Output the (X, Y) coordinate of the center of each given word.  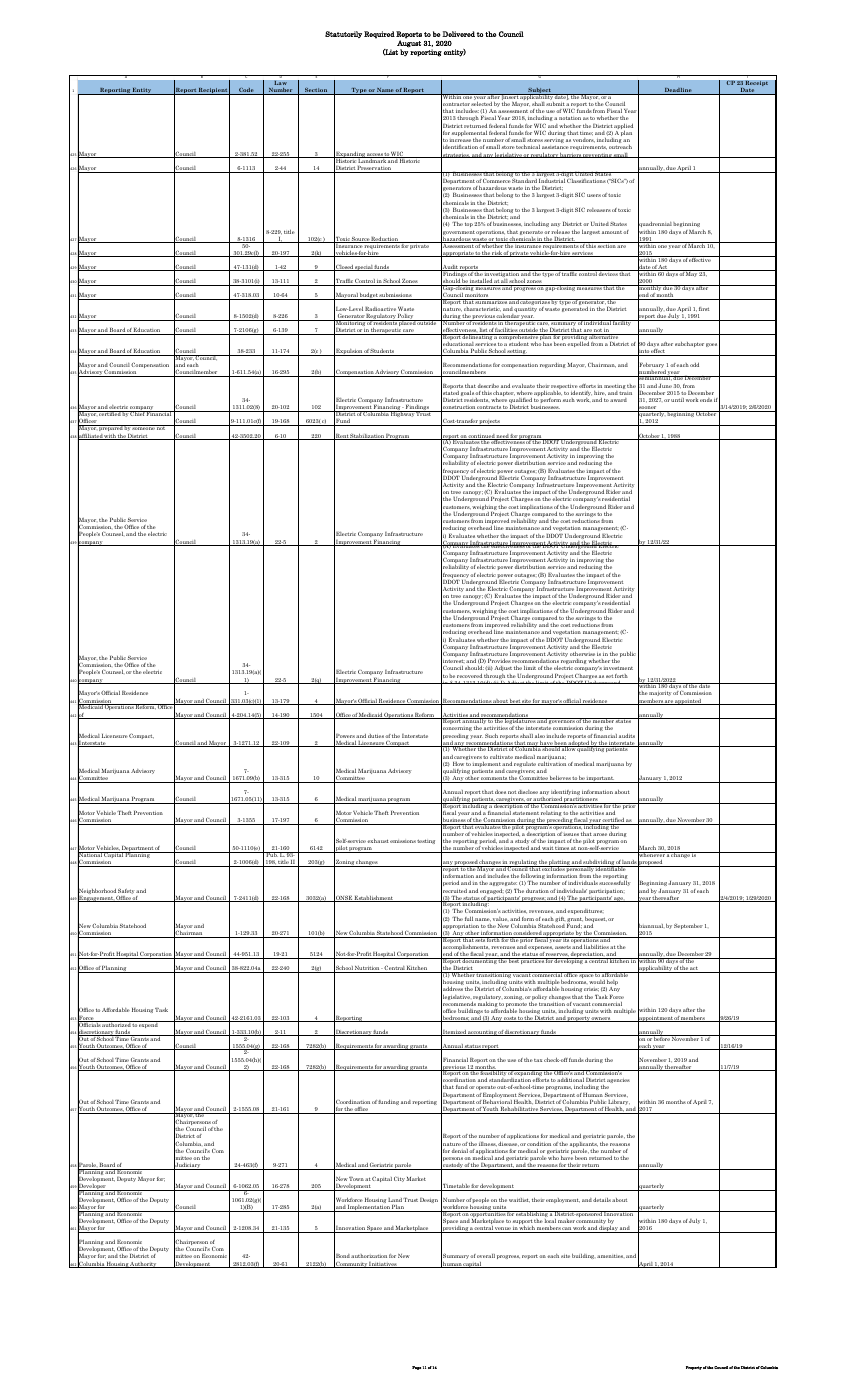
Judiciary (188, 1166)
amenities (611, 1256)
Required (379, 35)
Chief (137, 413)
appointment (655, 1018)
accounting (482, 1033)
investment (618, 668)
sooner (648, 408)
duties (376, 736)
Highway (402, 414)
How (458, 764)
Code (246, 91)
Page (416, 1368)
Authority (144, 1265)
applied (623, 127)
